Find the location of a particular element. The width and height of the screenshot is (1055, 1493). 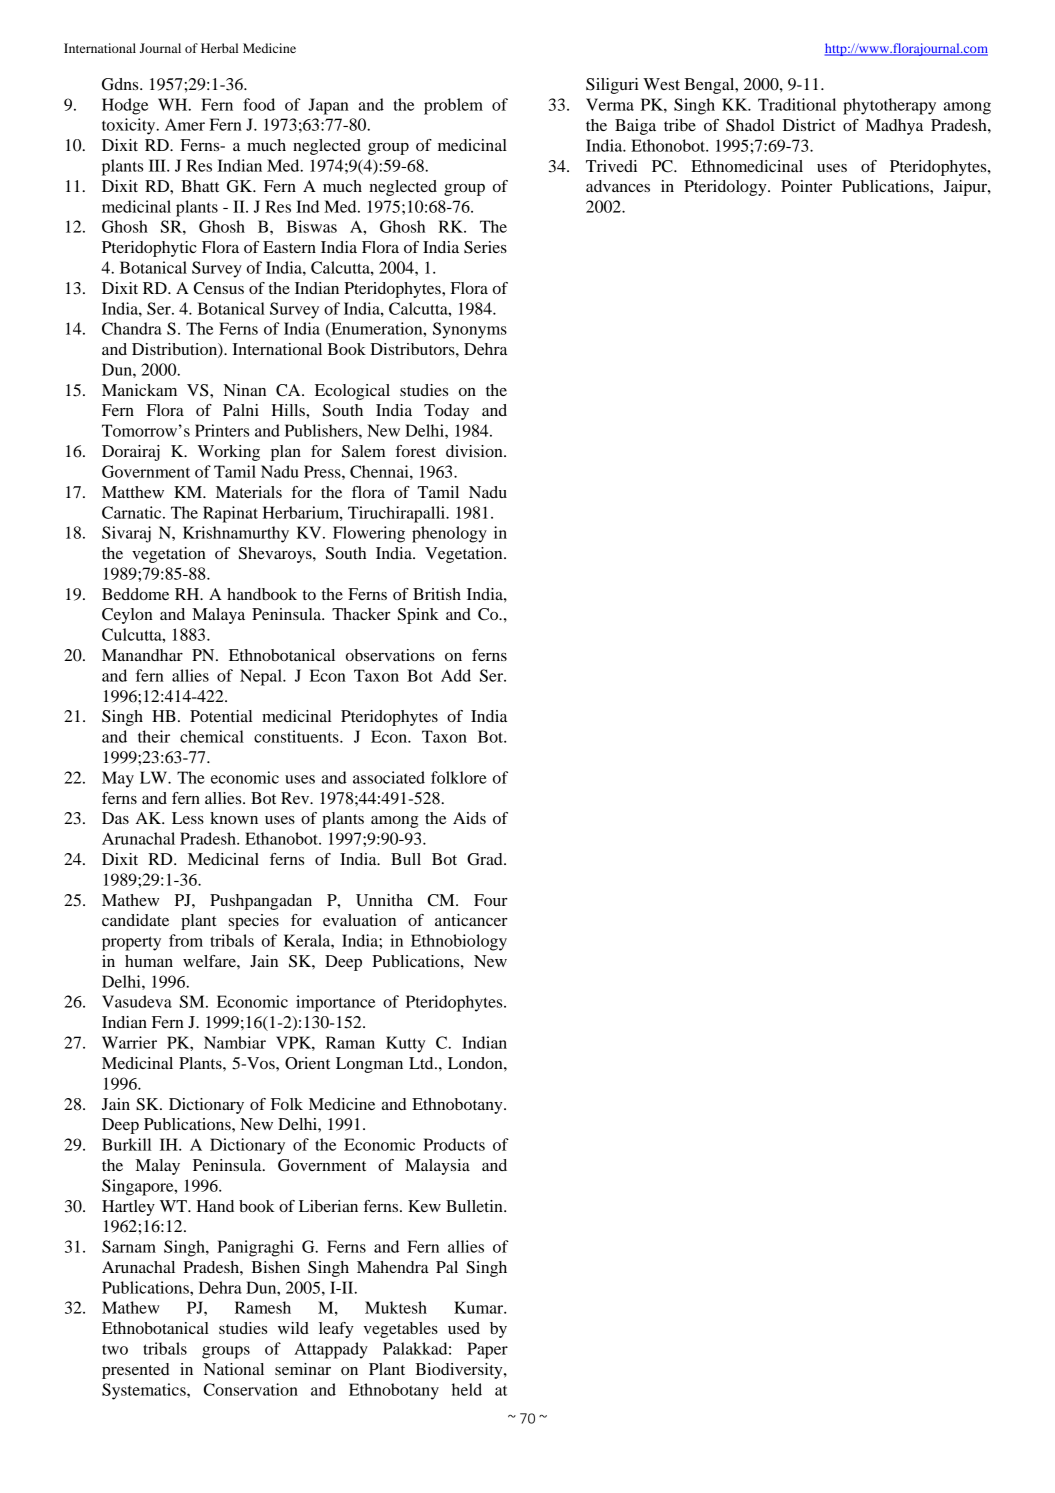

Traditional is located at coordinates (797, 104).
